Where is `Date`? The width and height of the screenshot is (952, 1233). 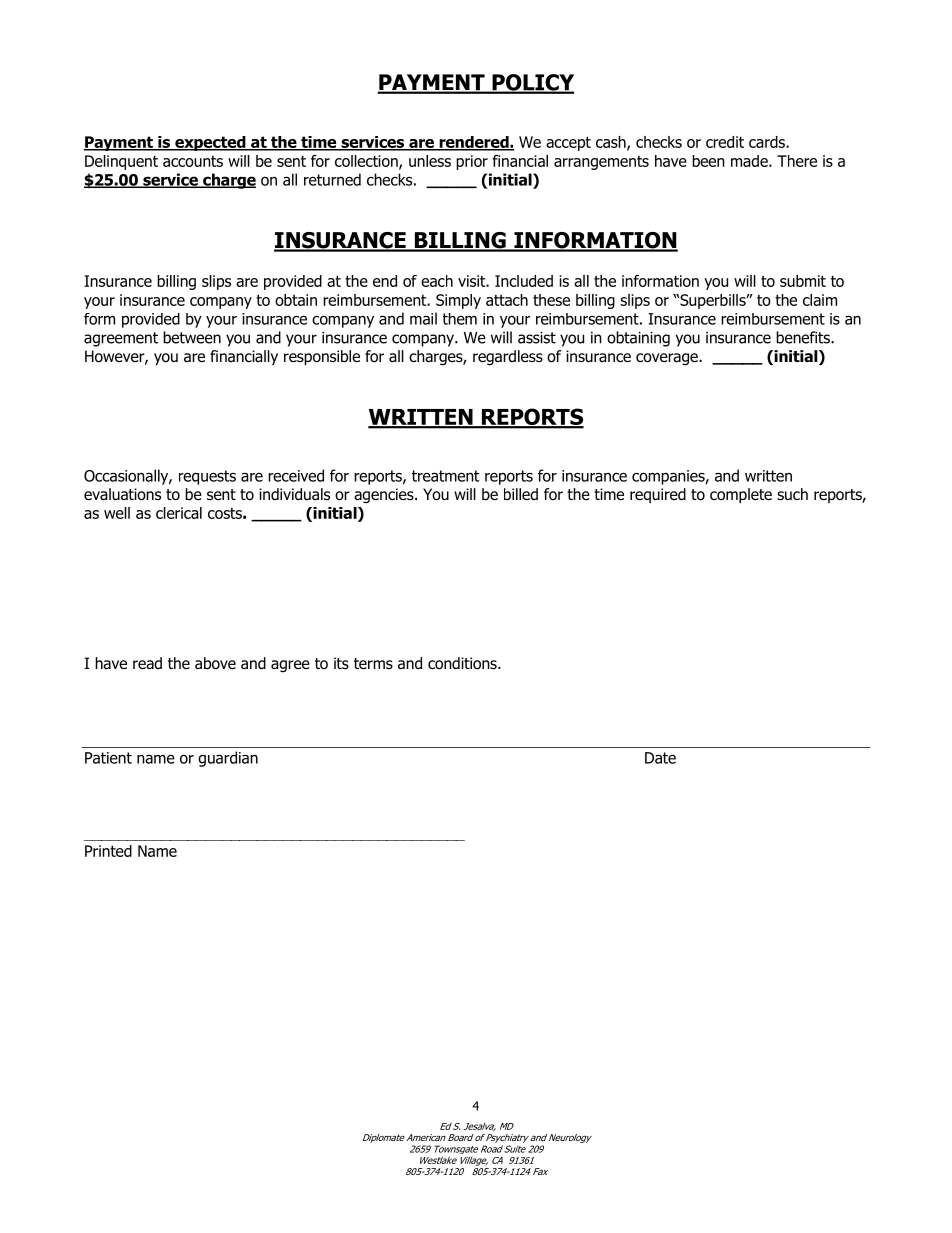 Date is located at coordinates (660, 758).
